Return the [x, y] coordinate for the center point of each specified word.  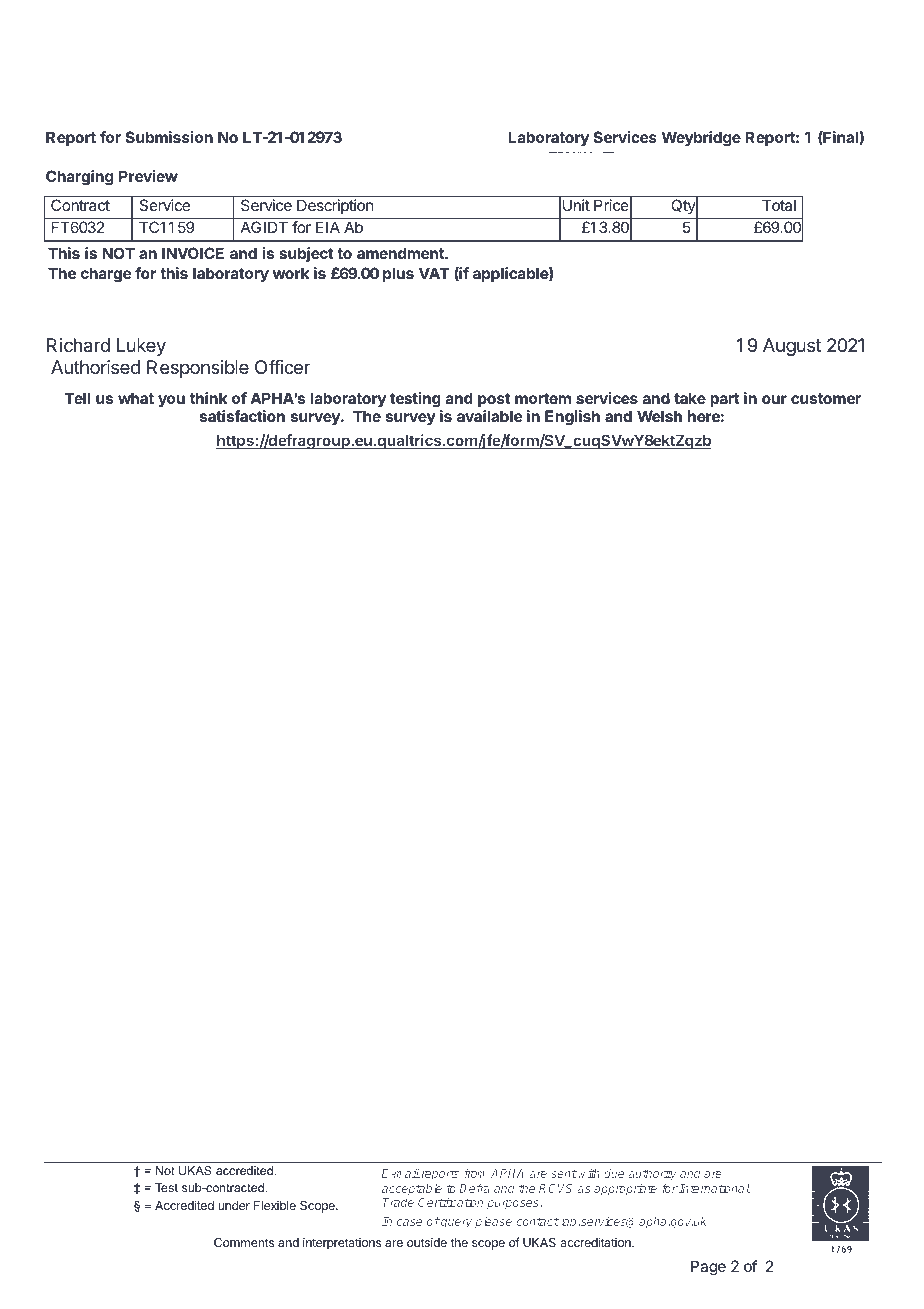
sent [564, 1173]
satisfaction [242, 416]
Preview [148, 176]
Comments [244, 1242]
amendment [401, 253]
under [234, 1205]
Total [779, 205]
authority [652, 1176]
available [489, 416]
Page [708, 1268]
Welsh [659, 416]
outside [427, 1242]
